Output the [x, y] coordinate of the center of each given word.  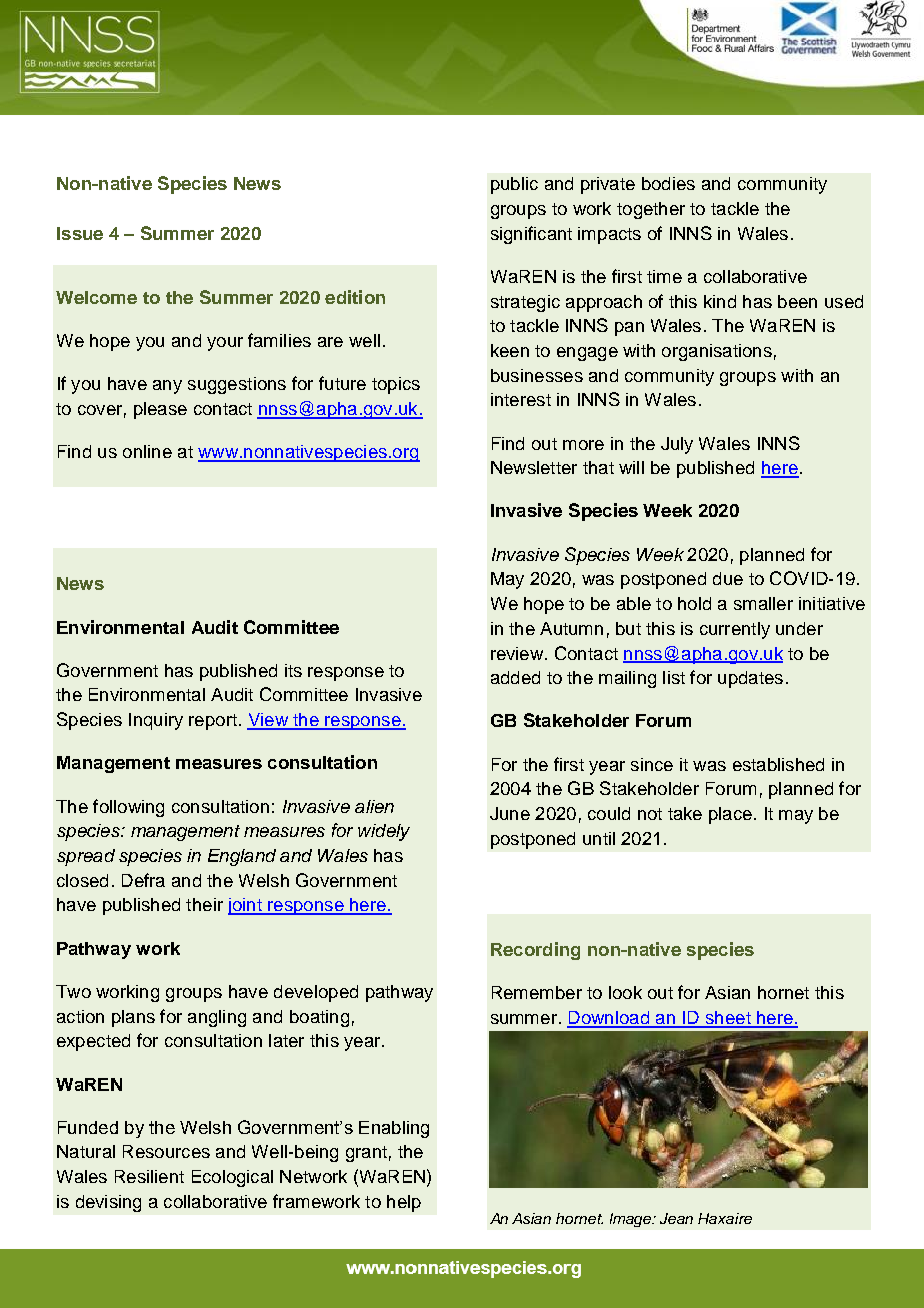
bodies [668, 183]
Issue [80, 233]
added [515, 677]
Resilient [149, 1176]
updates [750, 679]
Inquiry [156, 721]
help [404, 1203]
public [514, 185]
